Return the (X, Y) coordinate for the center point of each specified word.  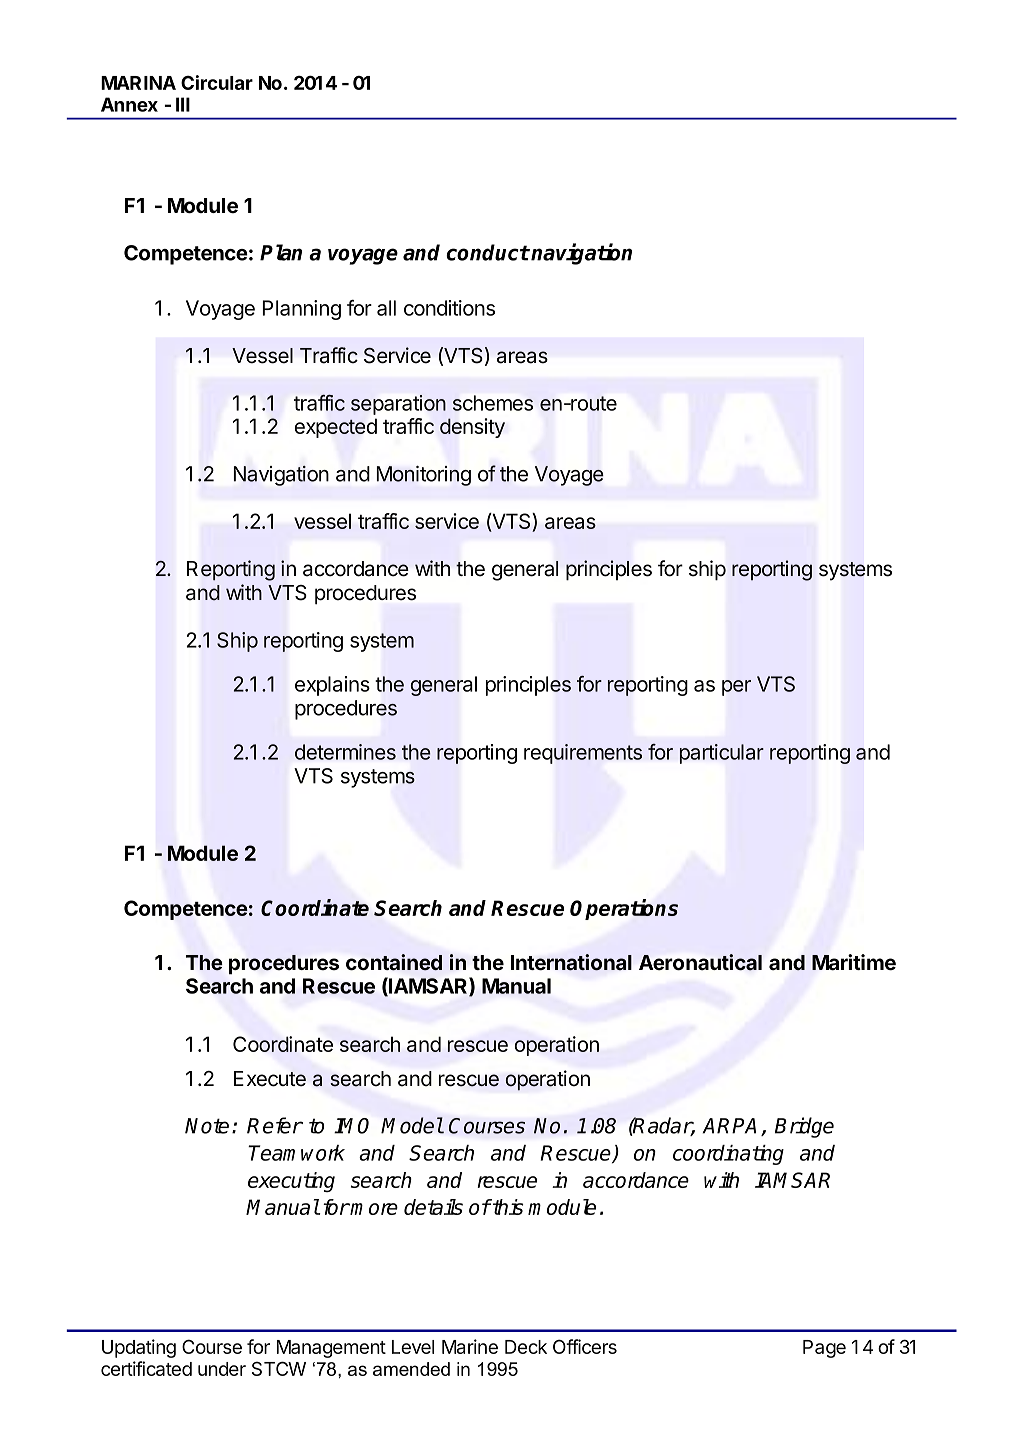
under (222, 1369)
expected (336, 428)
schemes (493, 403)
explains (332, 686)
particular (722, 754)
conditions (449, 308)
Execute (270, 1079)
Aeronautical (700, 962)
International (571, 962)
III (183, 104)
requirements (583, 754)
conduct (488, 252)
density (472, 428)
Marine (470, 1346)
